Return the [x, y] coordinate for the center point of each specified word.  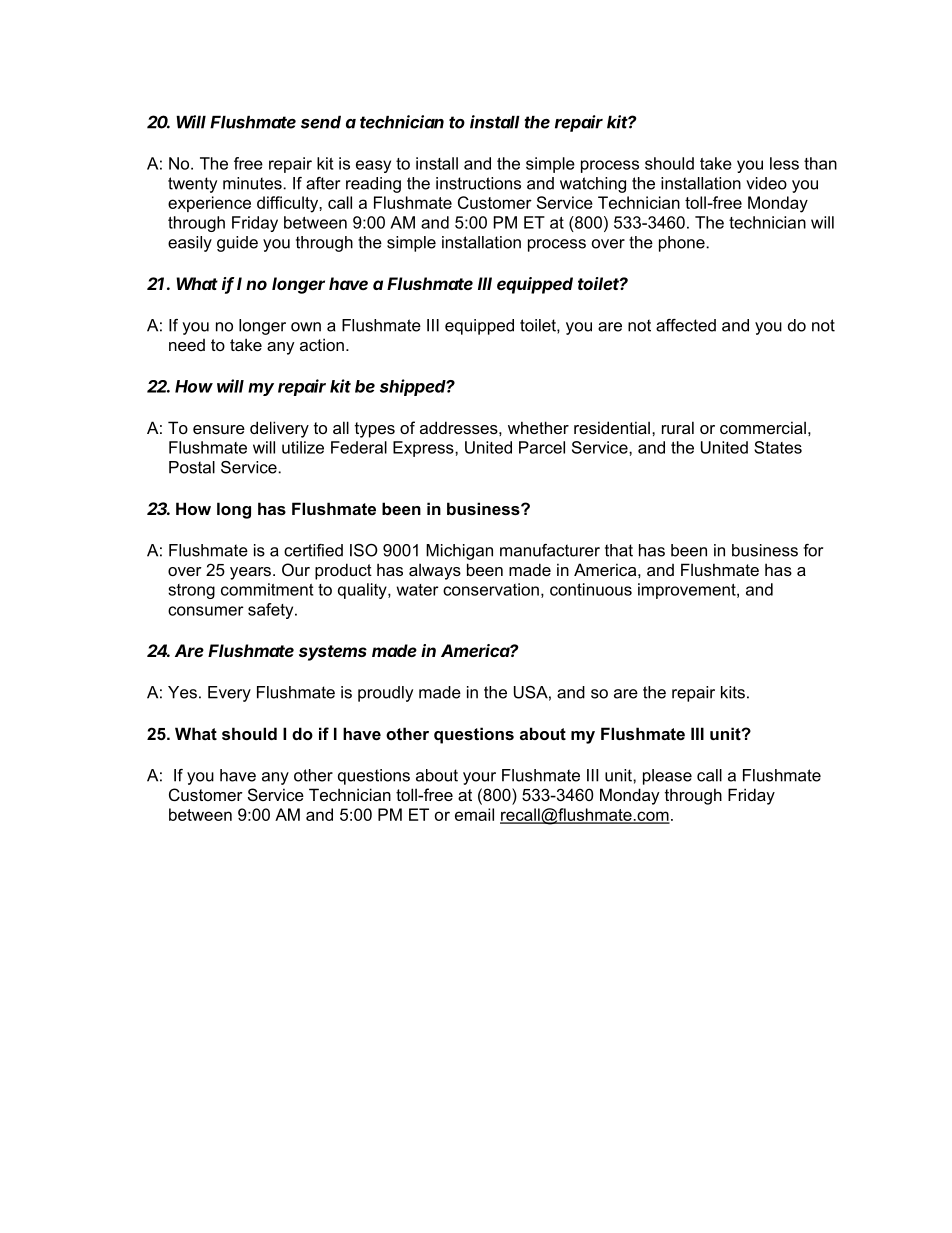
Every [229, 694]
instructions [478, 183]
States [778, 447]
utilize [303, 447]
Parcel [542, 447]
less [784, 163]
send [321, 122]
